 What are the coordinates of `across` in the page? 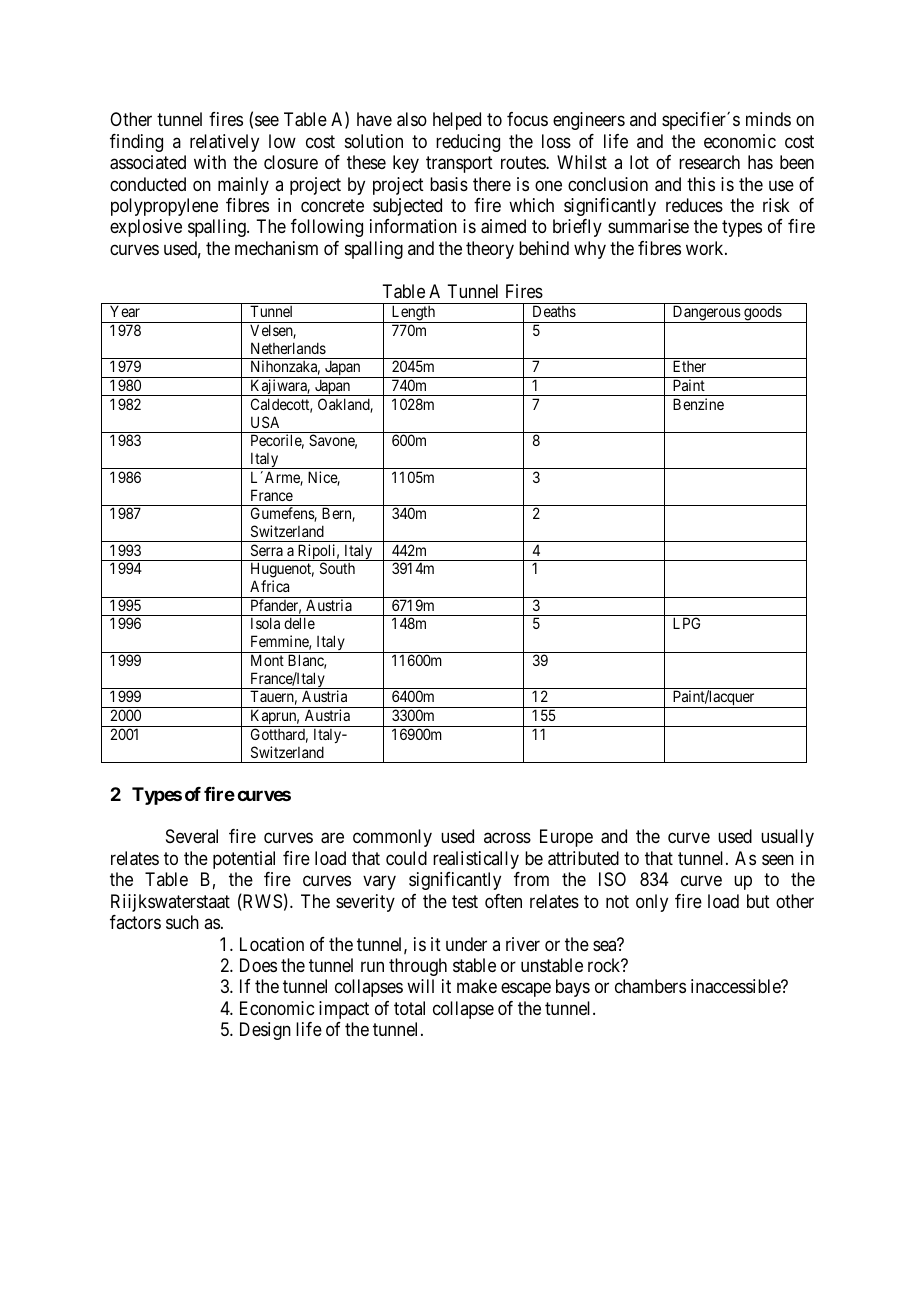 It's located at (507, 838).
